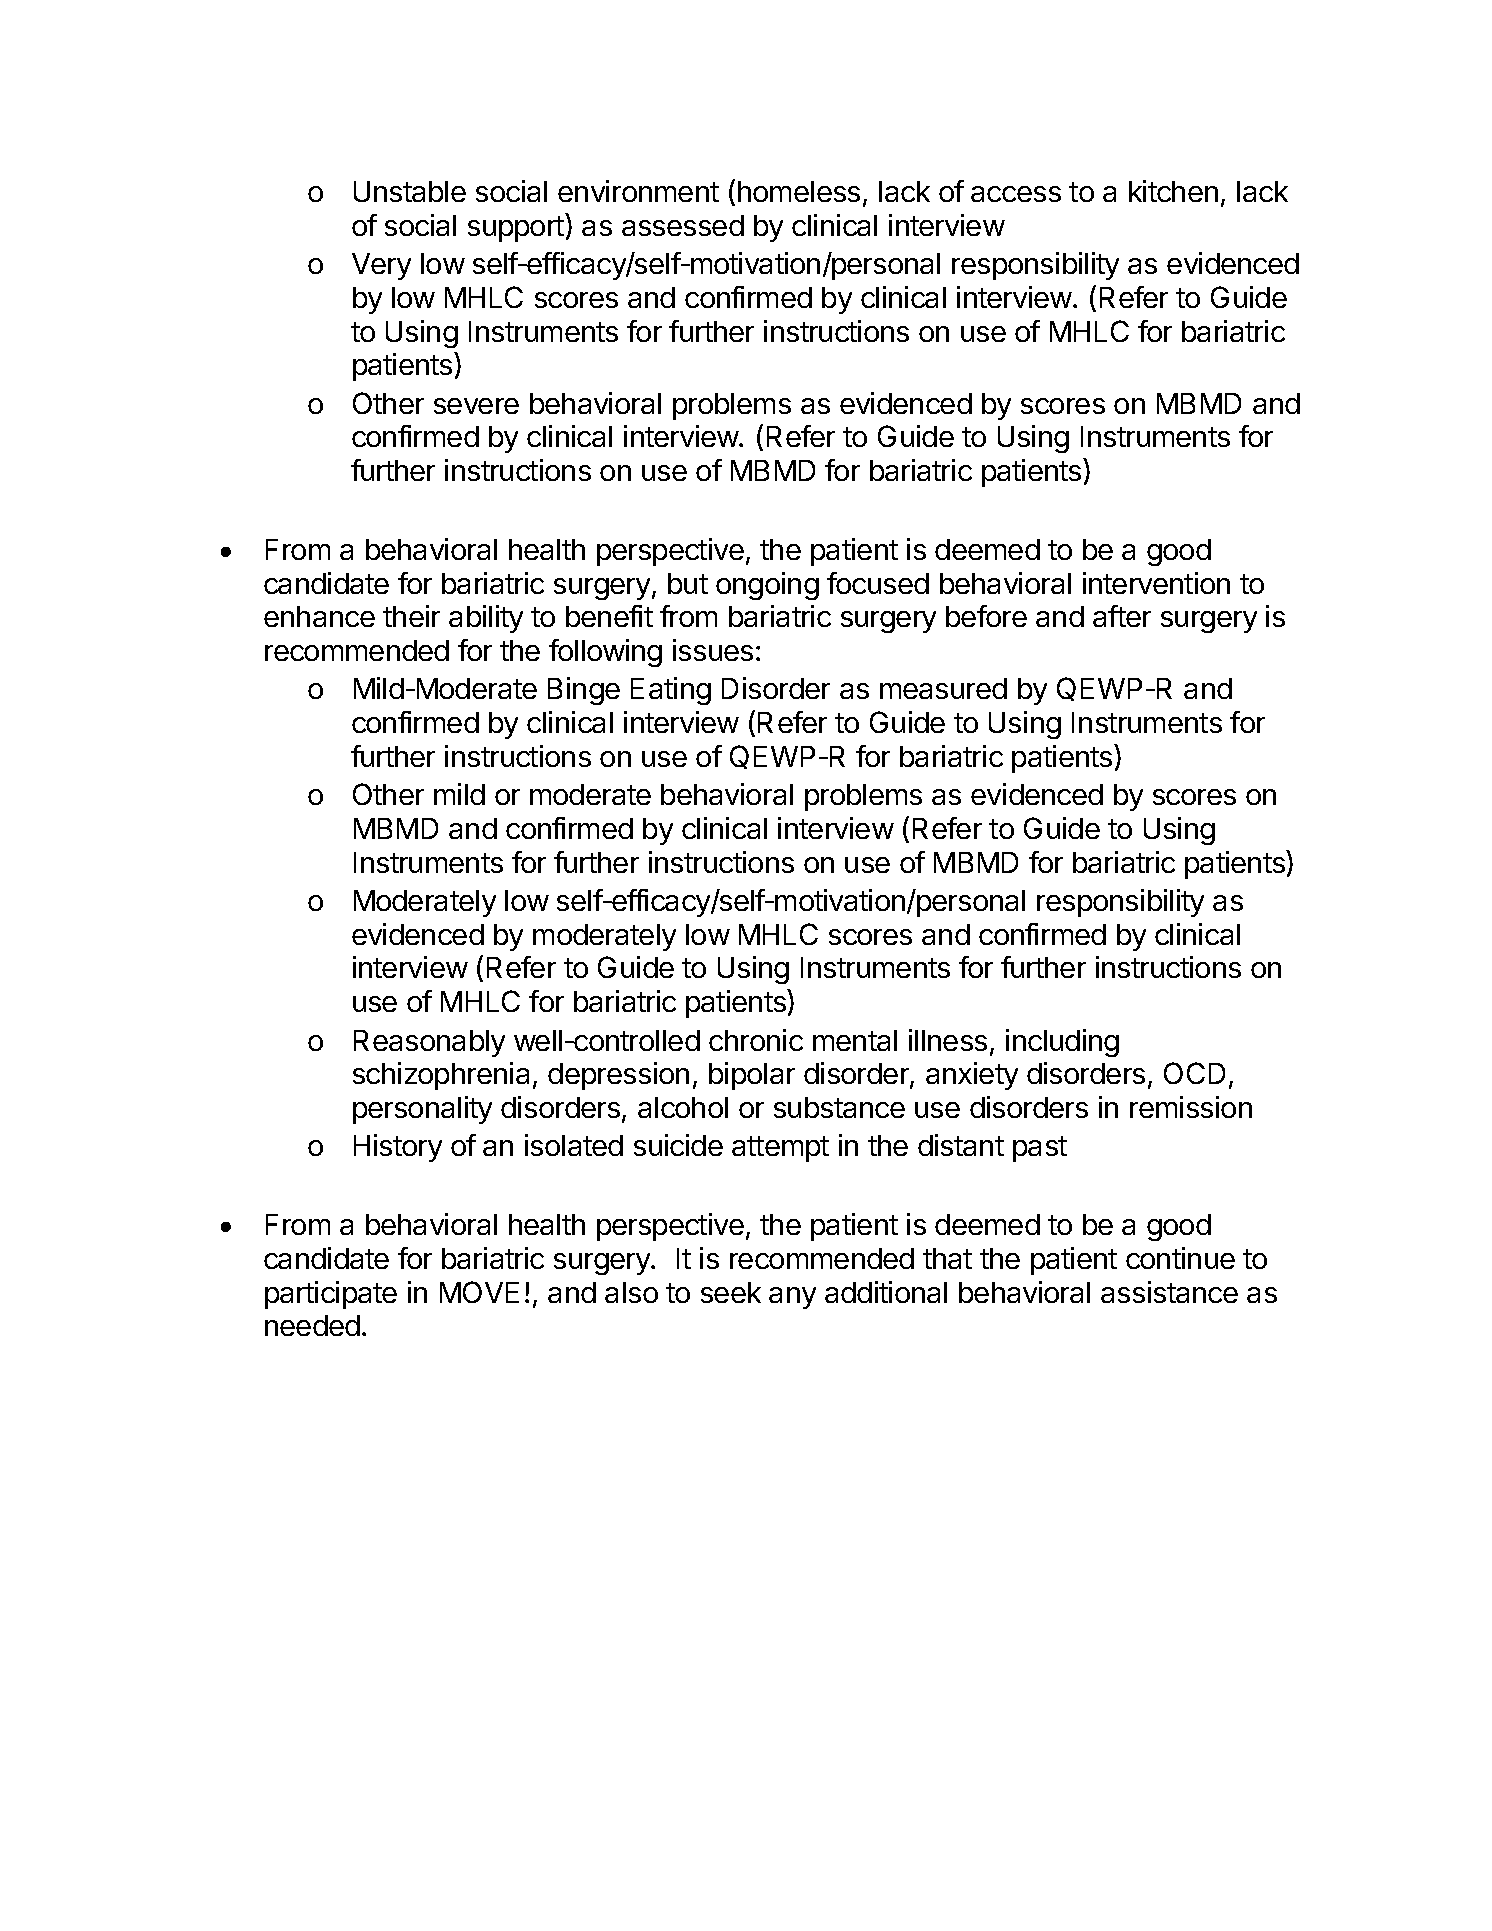 This screenshot has width=1492, height=1931. Describe the element at coordinates (479, 1292) in the screenshot. I see `MOVE` at that location.
